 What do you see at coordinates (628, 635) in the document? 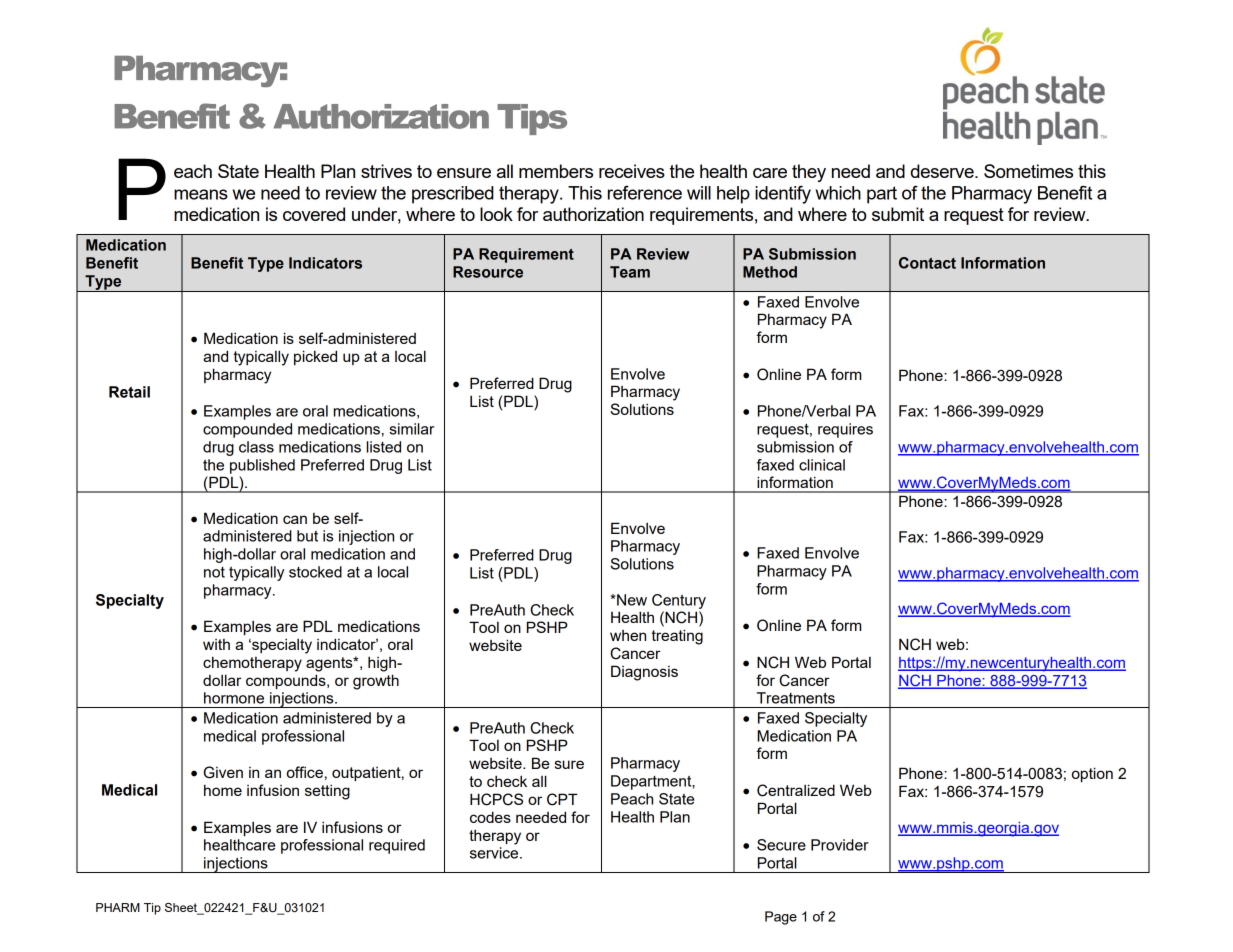
I see `when` at bounding box center [628, 635].
